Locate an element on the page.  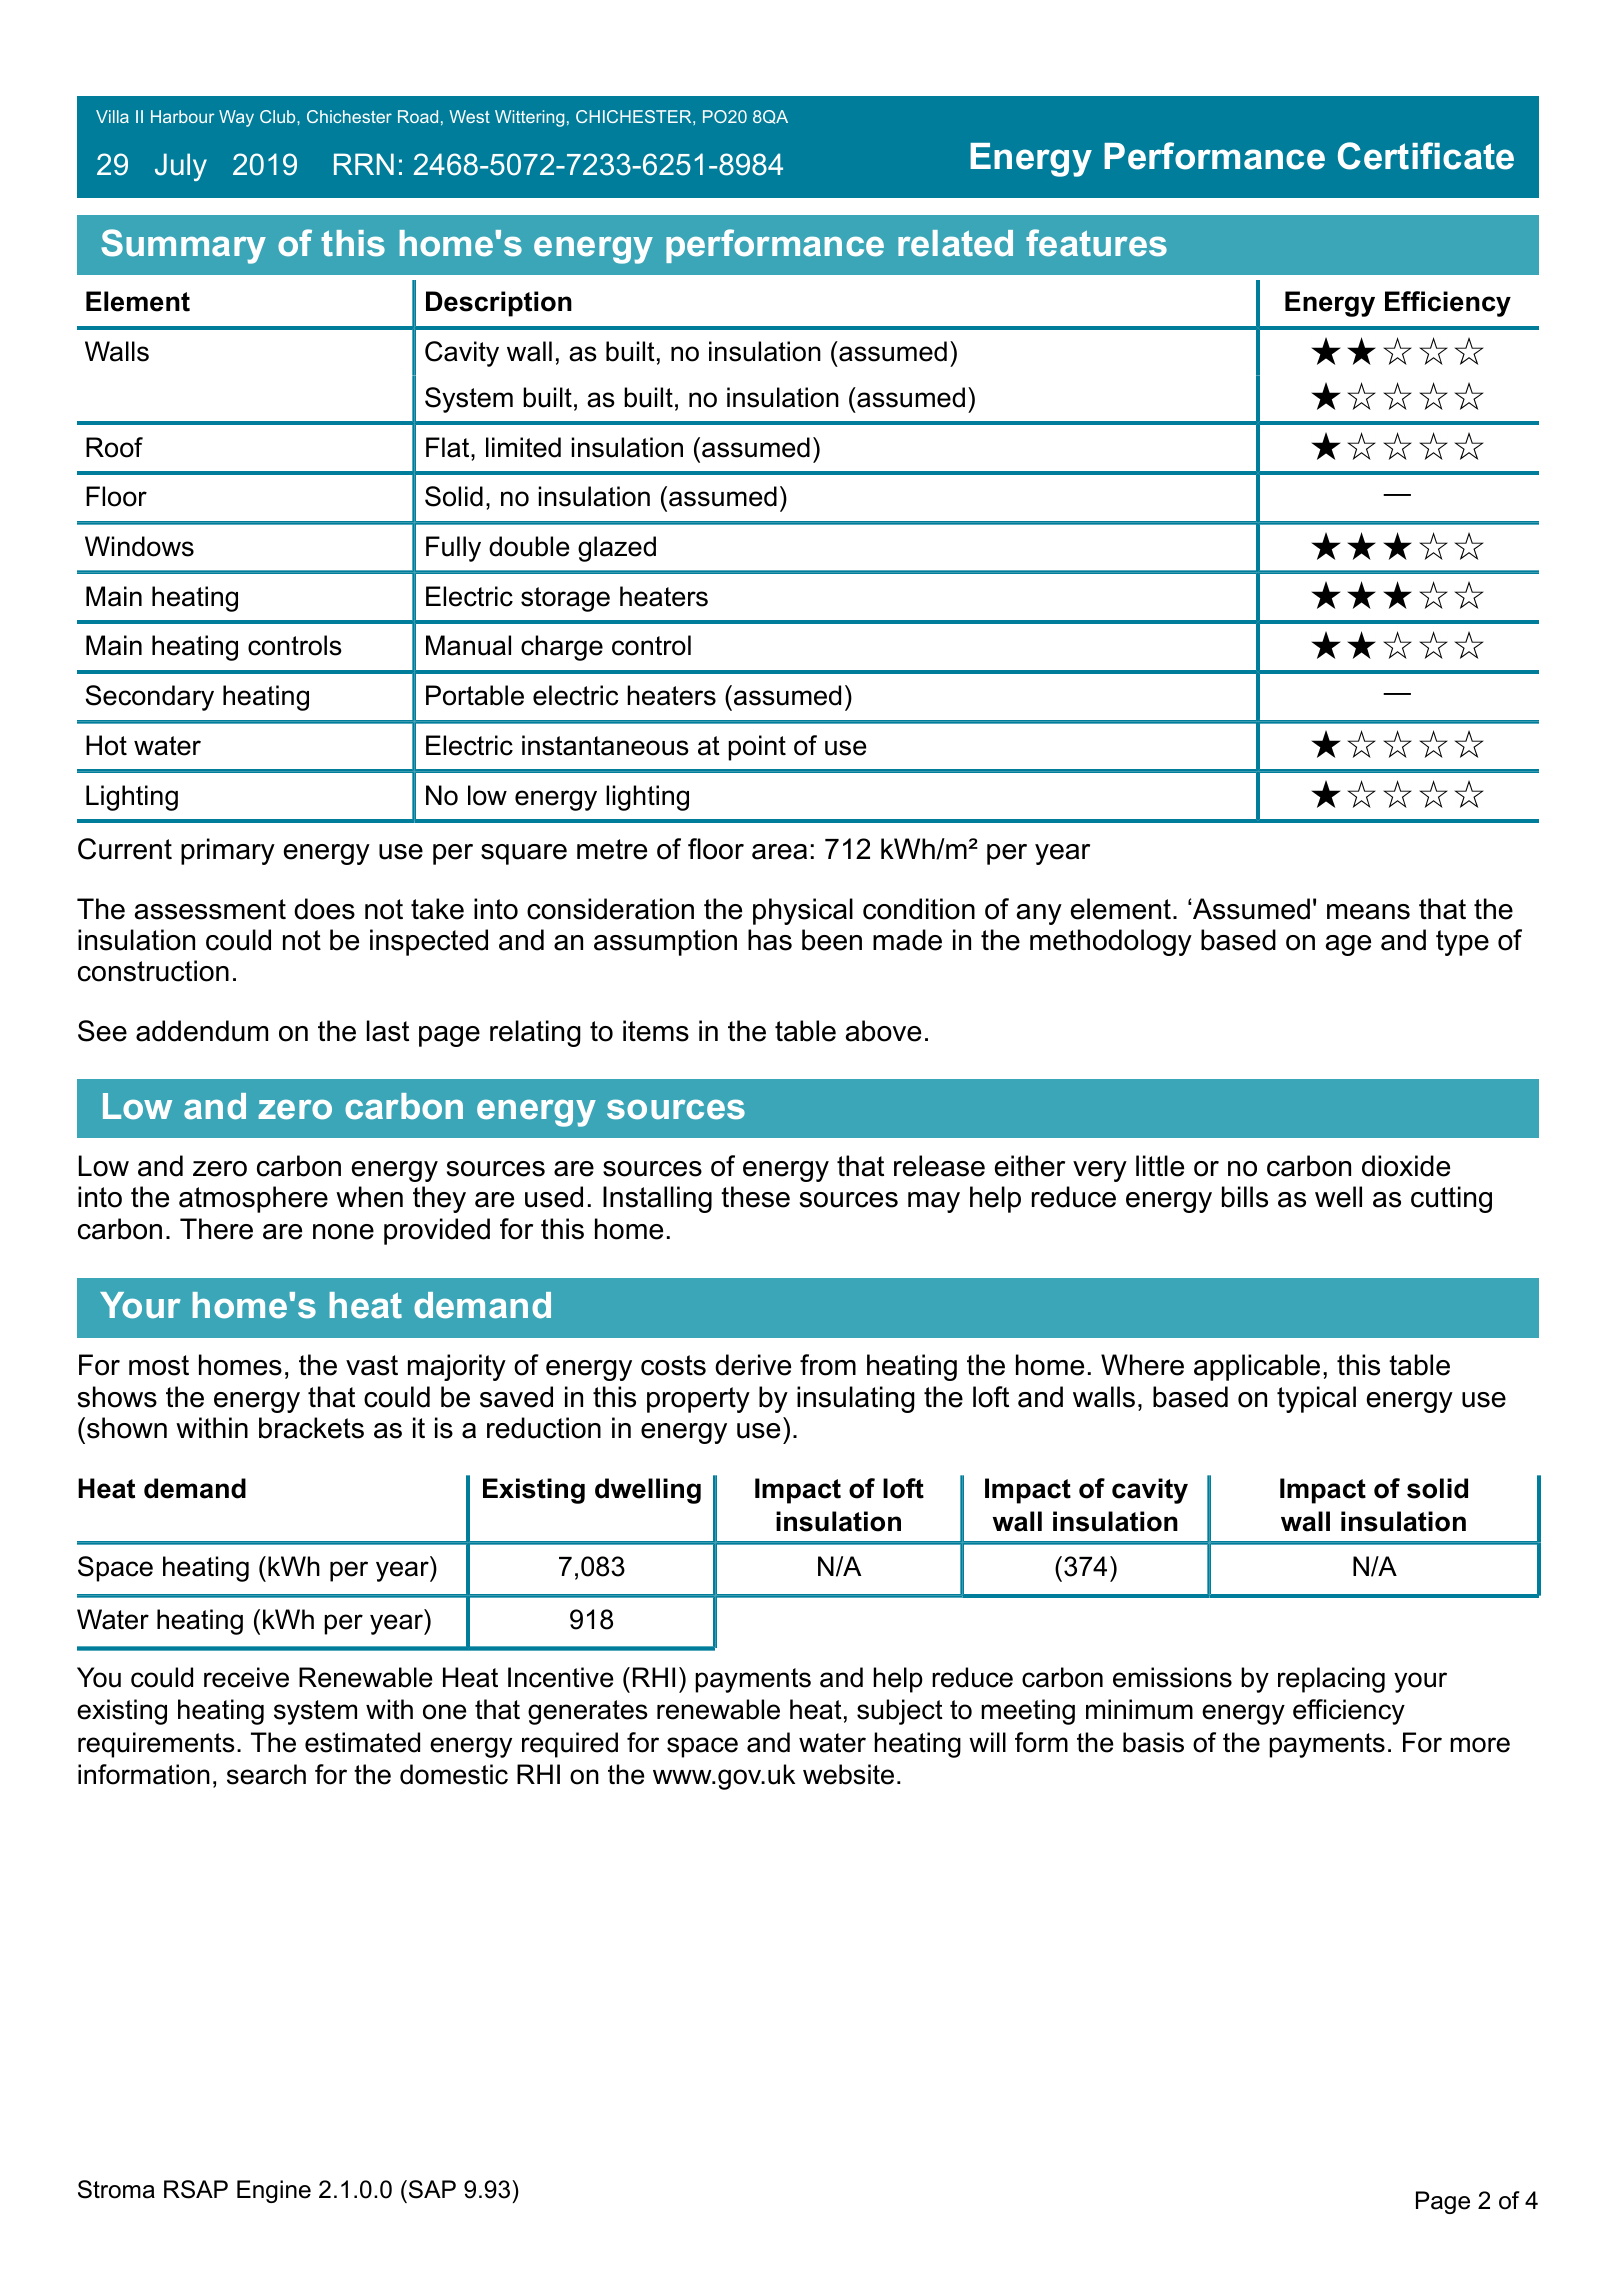
these is located at coordinates (755, 1197).
